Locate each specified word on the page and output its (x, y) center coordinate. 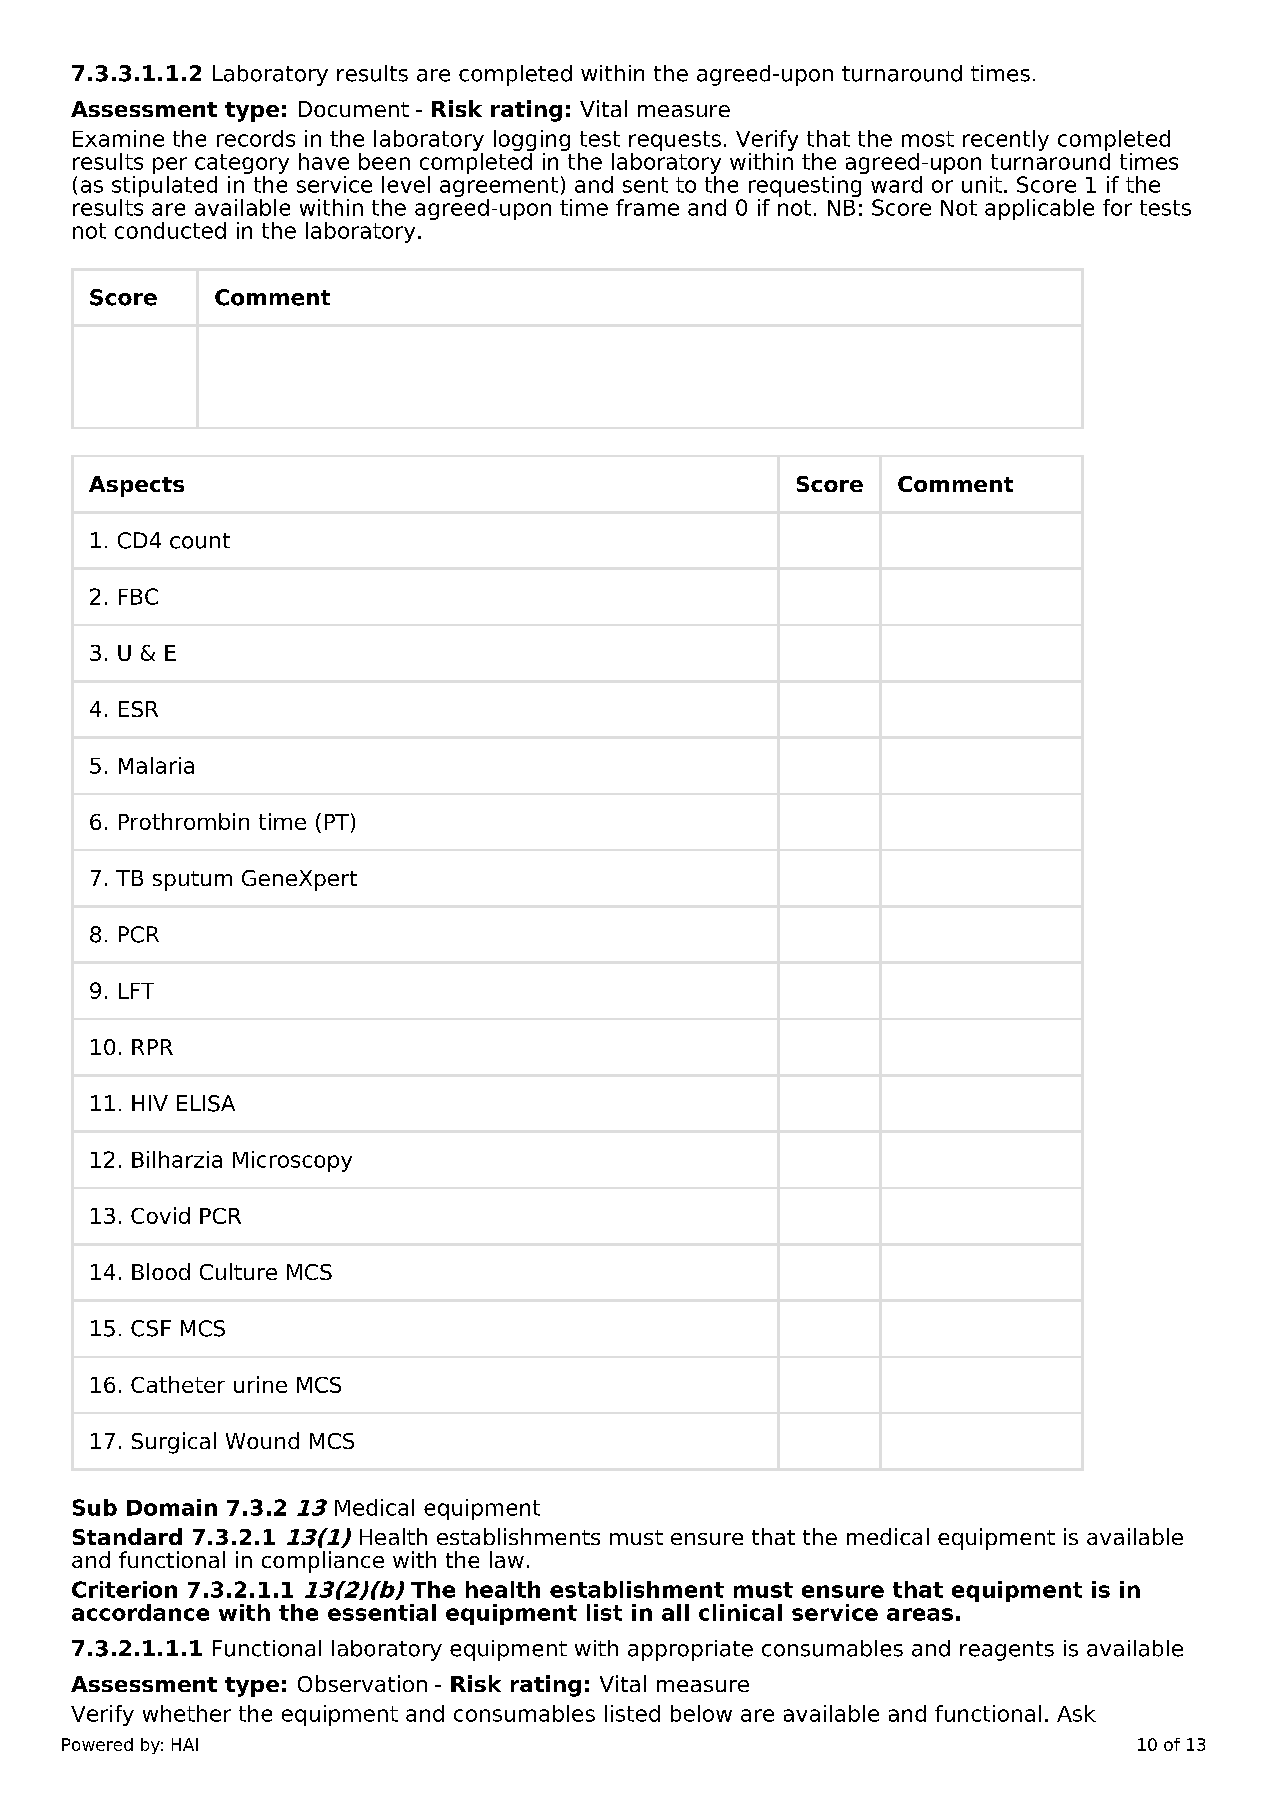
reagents (1007, 1651)
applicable (1039, 209)
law (507, 1559)
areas (920, 1614)
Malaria (156, 765)
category (242, 164)
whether (187, 1713)
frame (647, 207)
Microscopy (292, 1161)
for (1117, 207)
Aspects (136, 486)
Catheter (178, 1384)
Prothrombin (184, 821)
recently (1006, 140)
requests (675, 141)
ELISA (206, 1103)
